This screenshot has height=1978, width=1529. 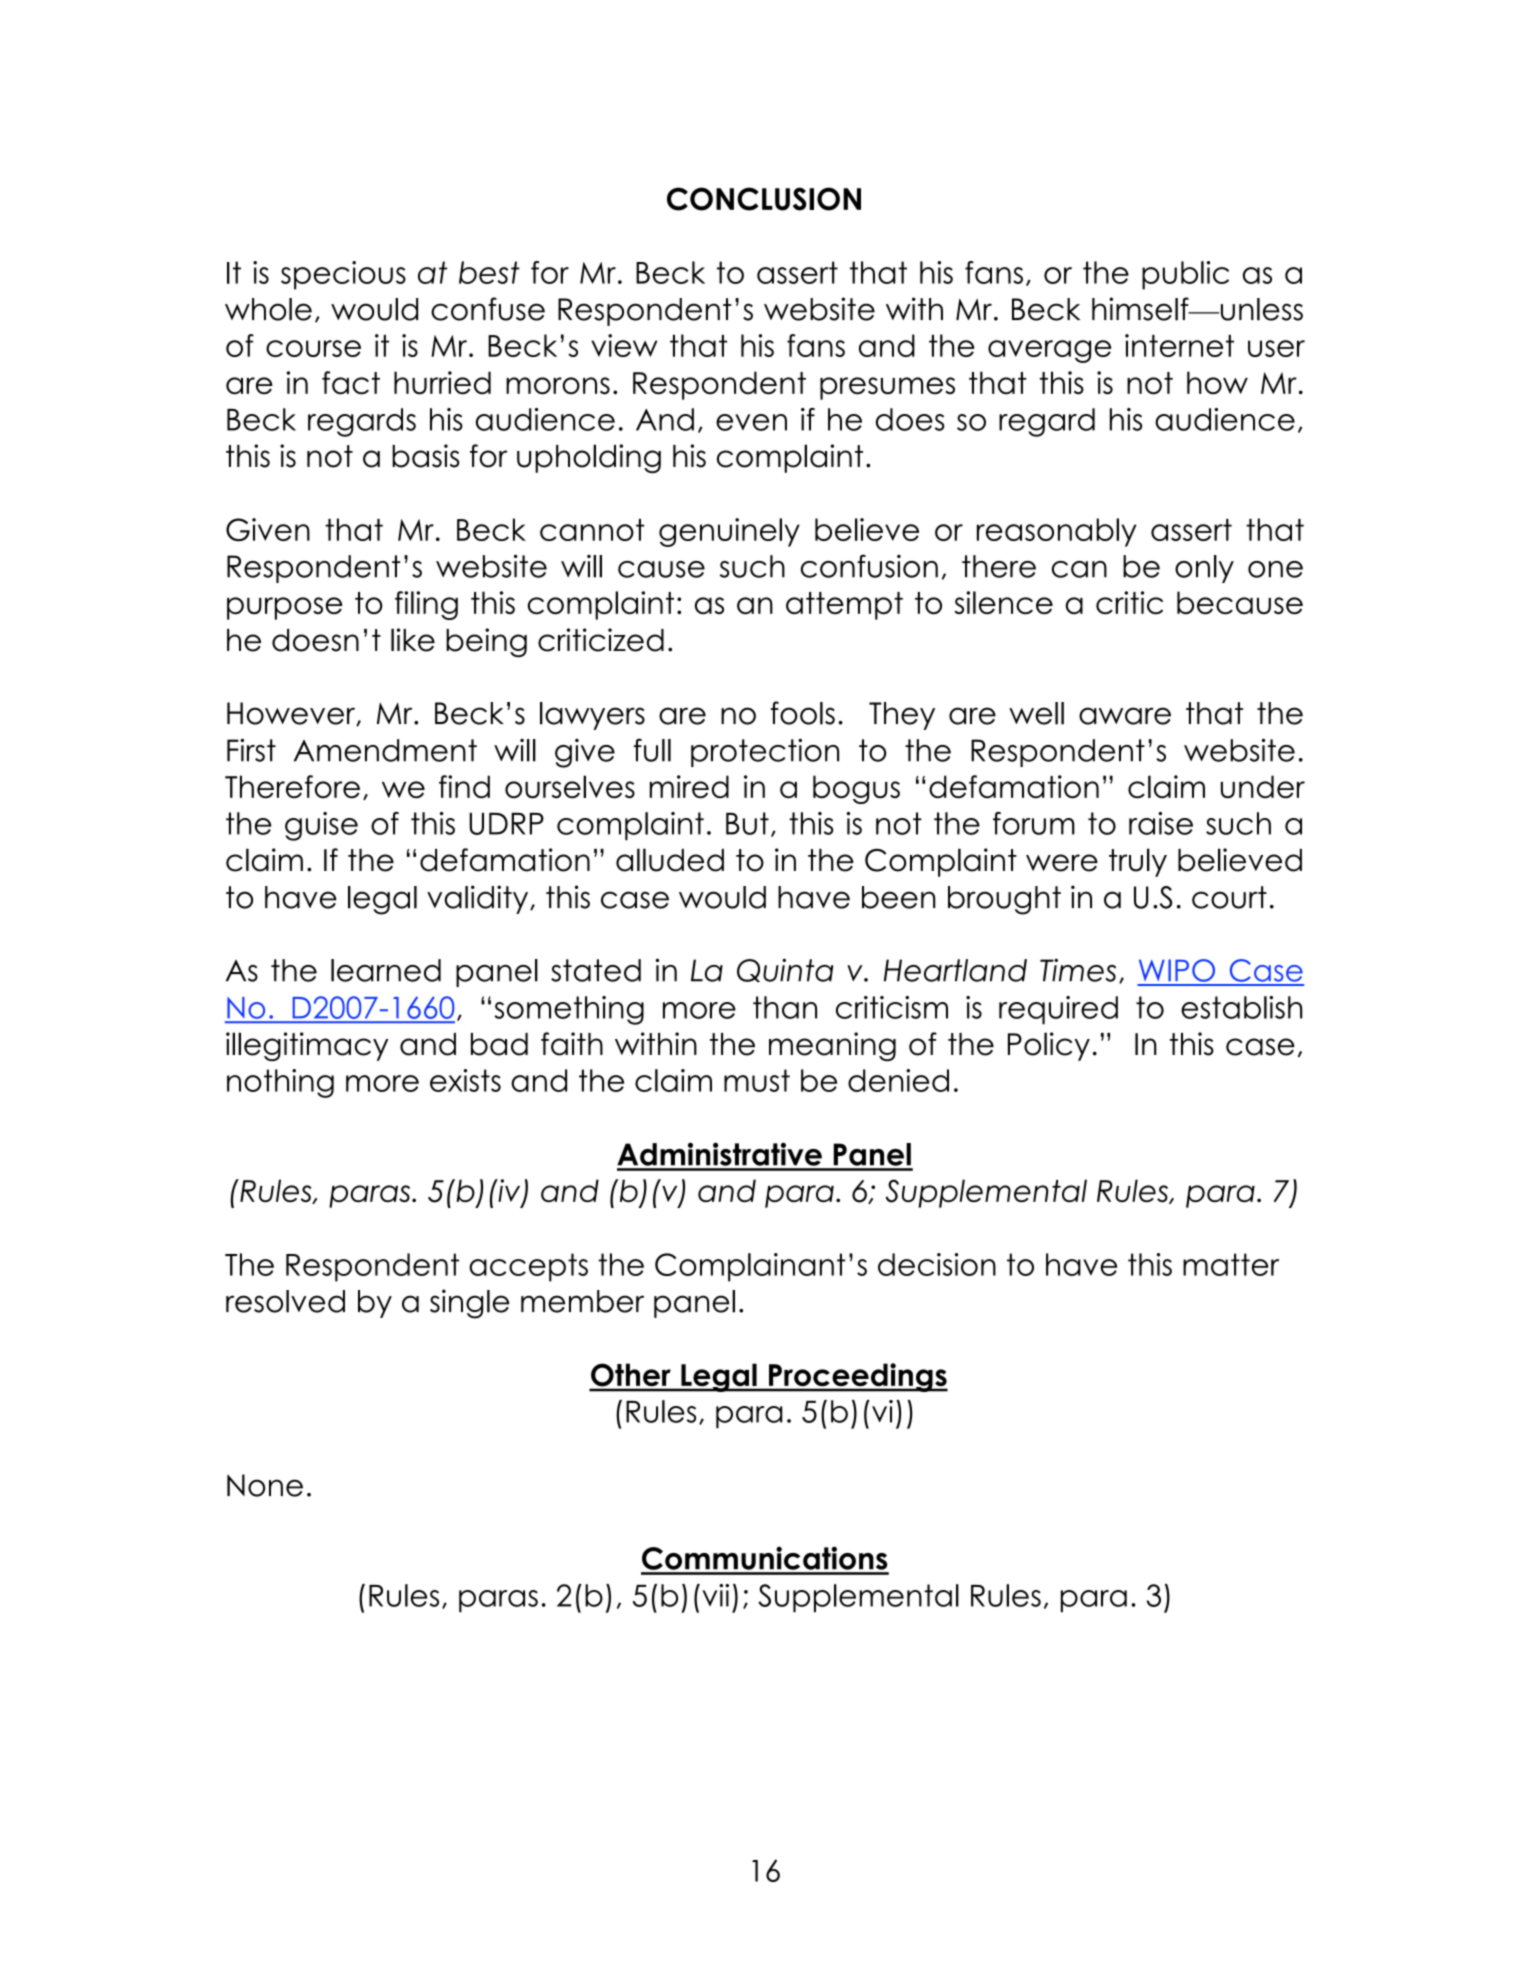 I want to click on None, so click(x=265, y=1485).
